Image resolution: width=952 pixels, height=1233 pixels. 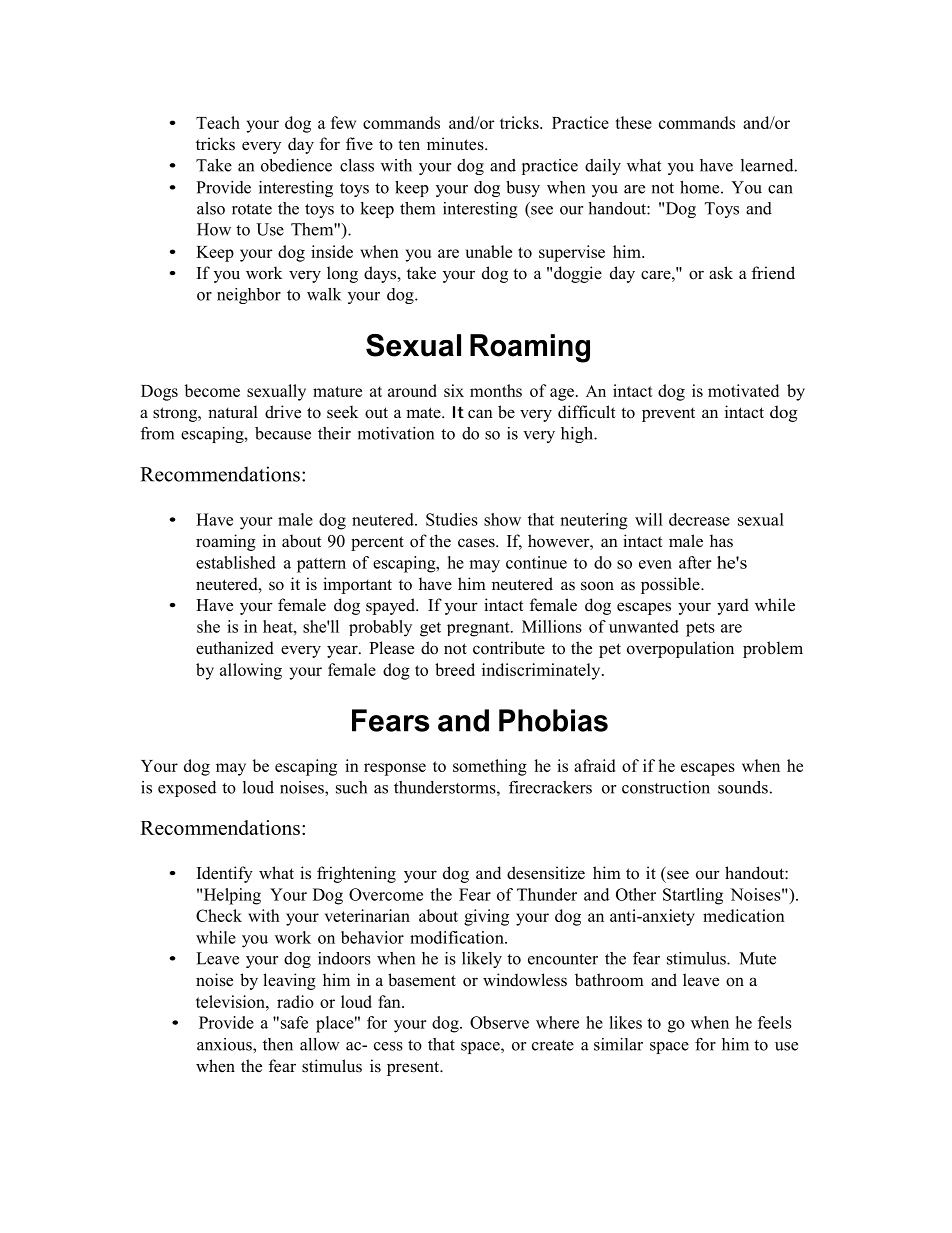 I want to click on construction, so click(x=666, y=787).
